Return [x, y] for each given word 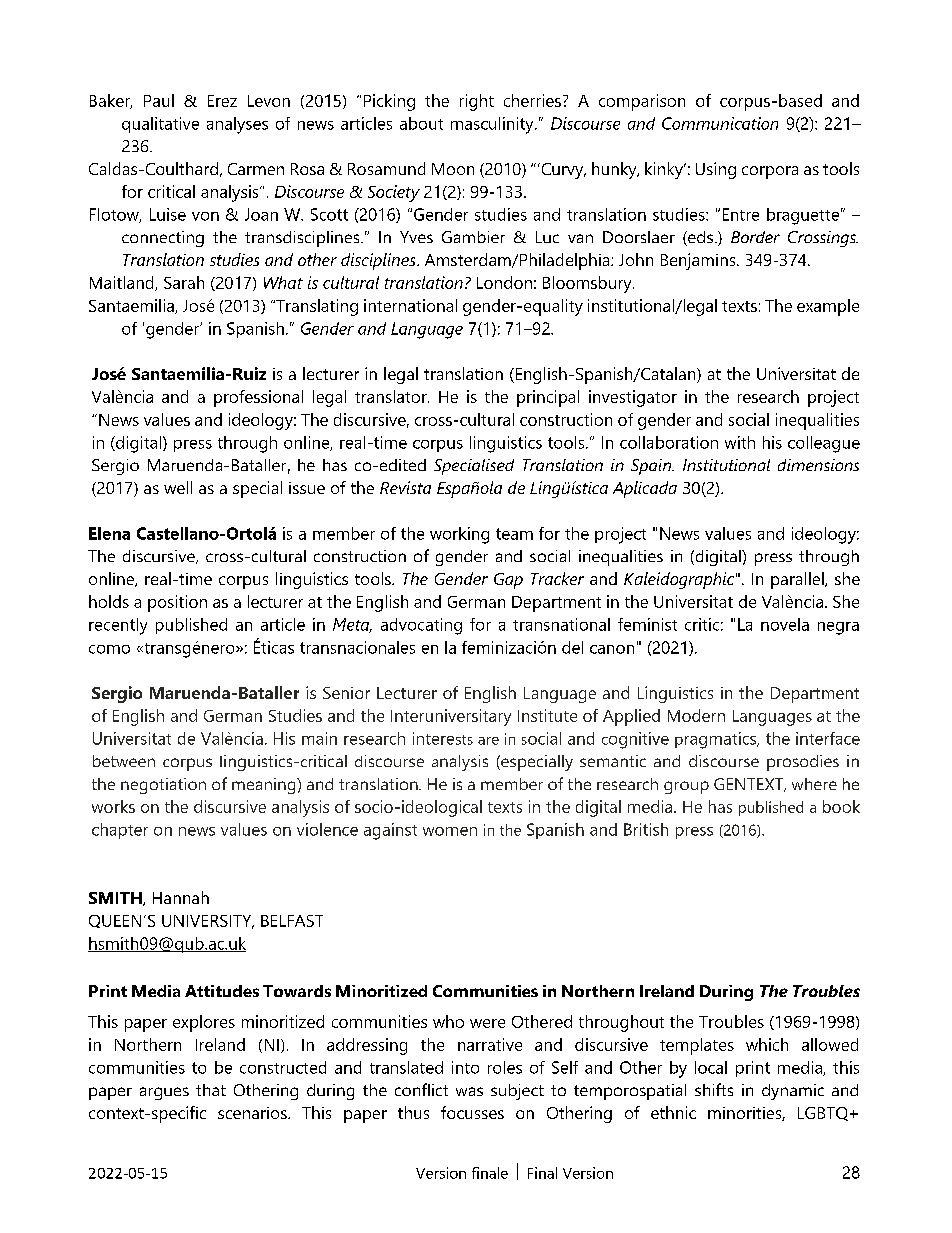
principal [548, 398]
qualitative [160, 125]
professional [258, 398]
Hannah [181, 897]
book [841, 806]
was [469, 1091]
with [740, 442]
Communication [720, 123]
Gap [508, 581]
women [450, 831]
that [211, 1090]
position [177, 603]
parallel [798, 580]
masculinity [493, 125]
